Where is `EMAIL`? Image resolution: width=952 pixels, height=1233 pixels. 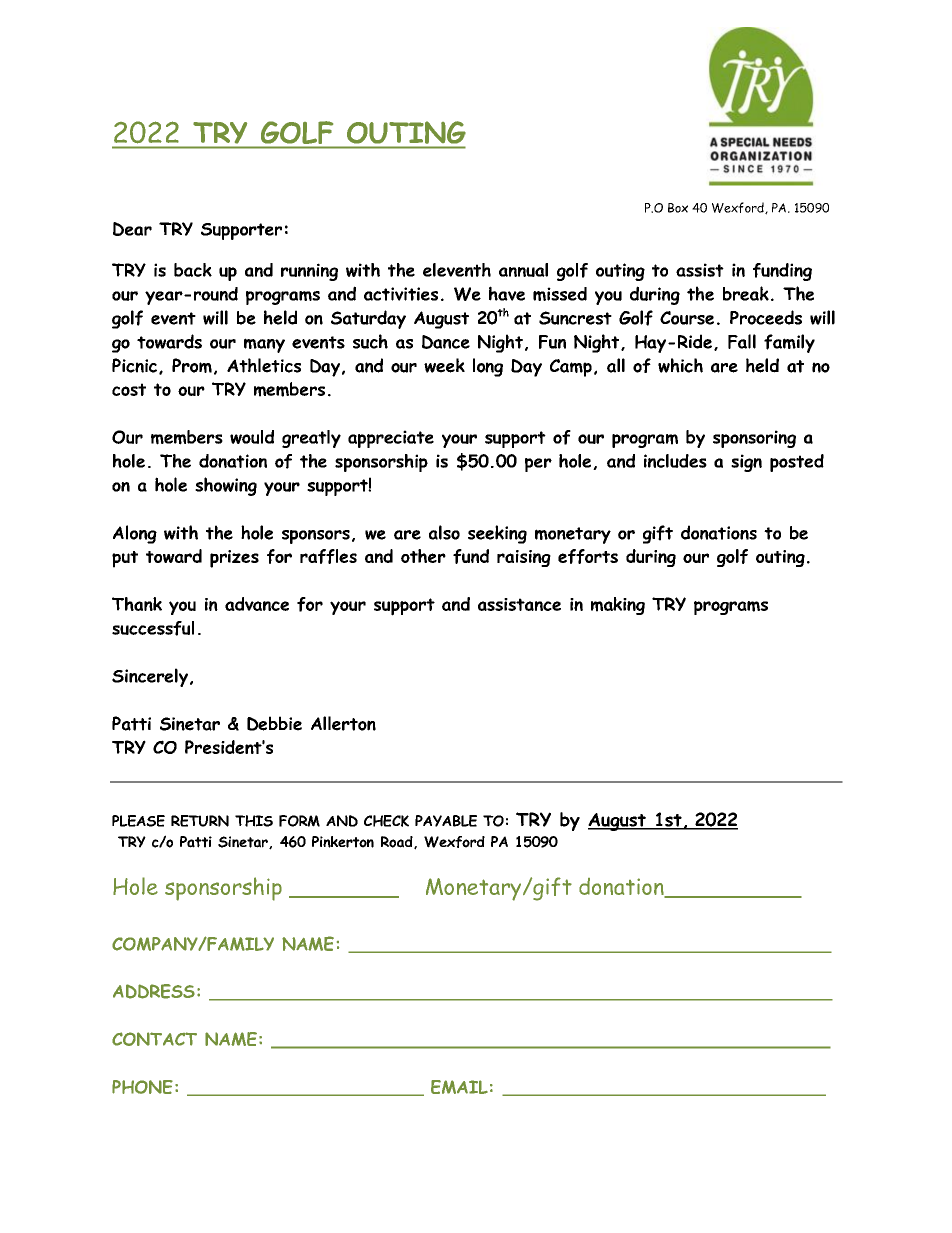 EMAIL is located at coordinates (459, 1087).
